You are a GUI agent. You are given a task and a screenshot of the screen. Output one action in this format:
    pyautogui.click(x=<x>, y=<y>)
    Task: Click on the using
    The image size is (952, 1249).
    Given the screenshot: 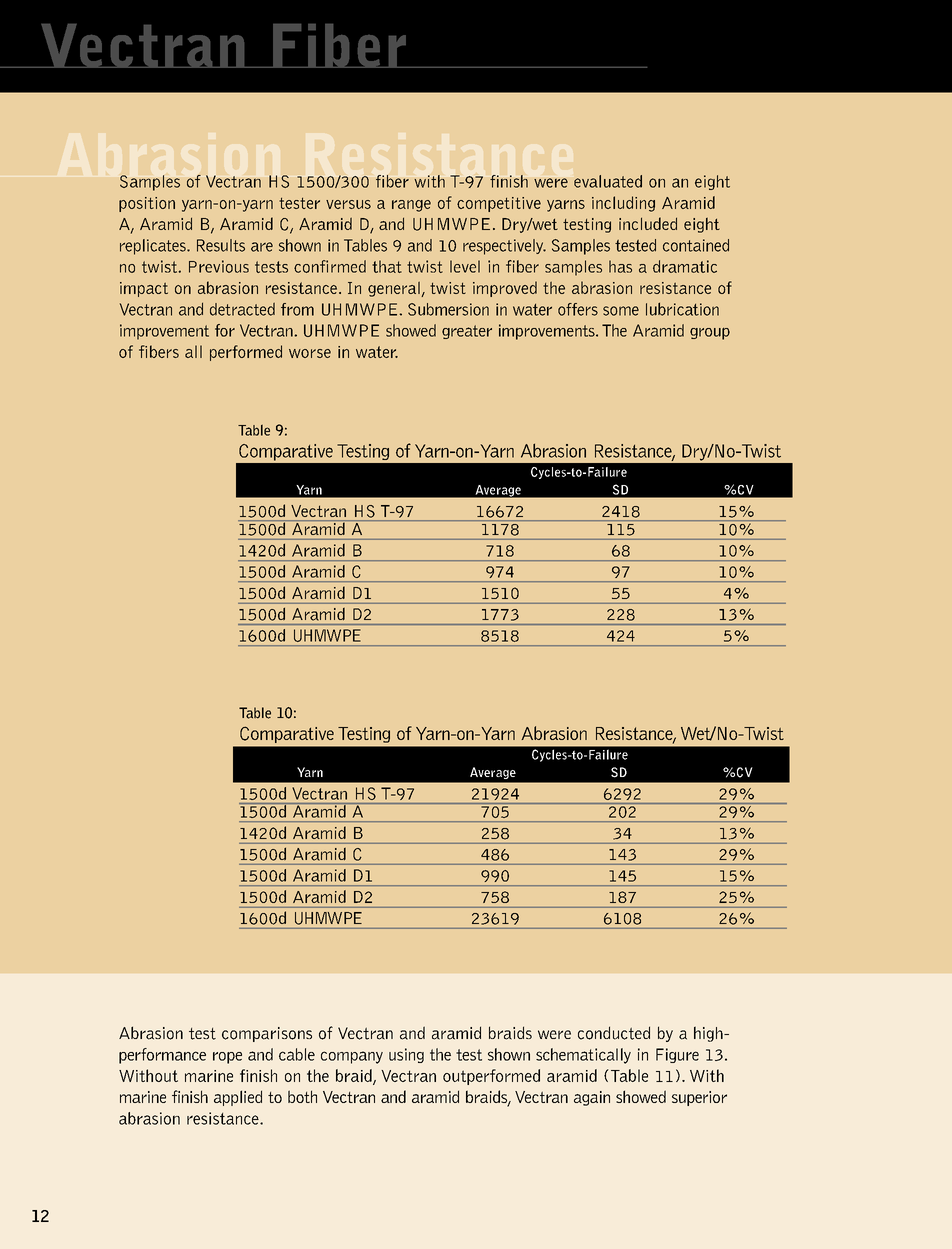 What is the action you would take?
    pyautogui.click(x=406, y=1055)
